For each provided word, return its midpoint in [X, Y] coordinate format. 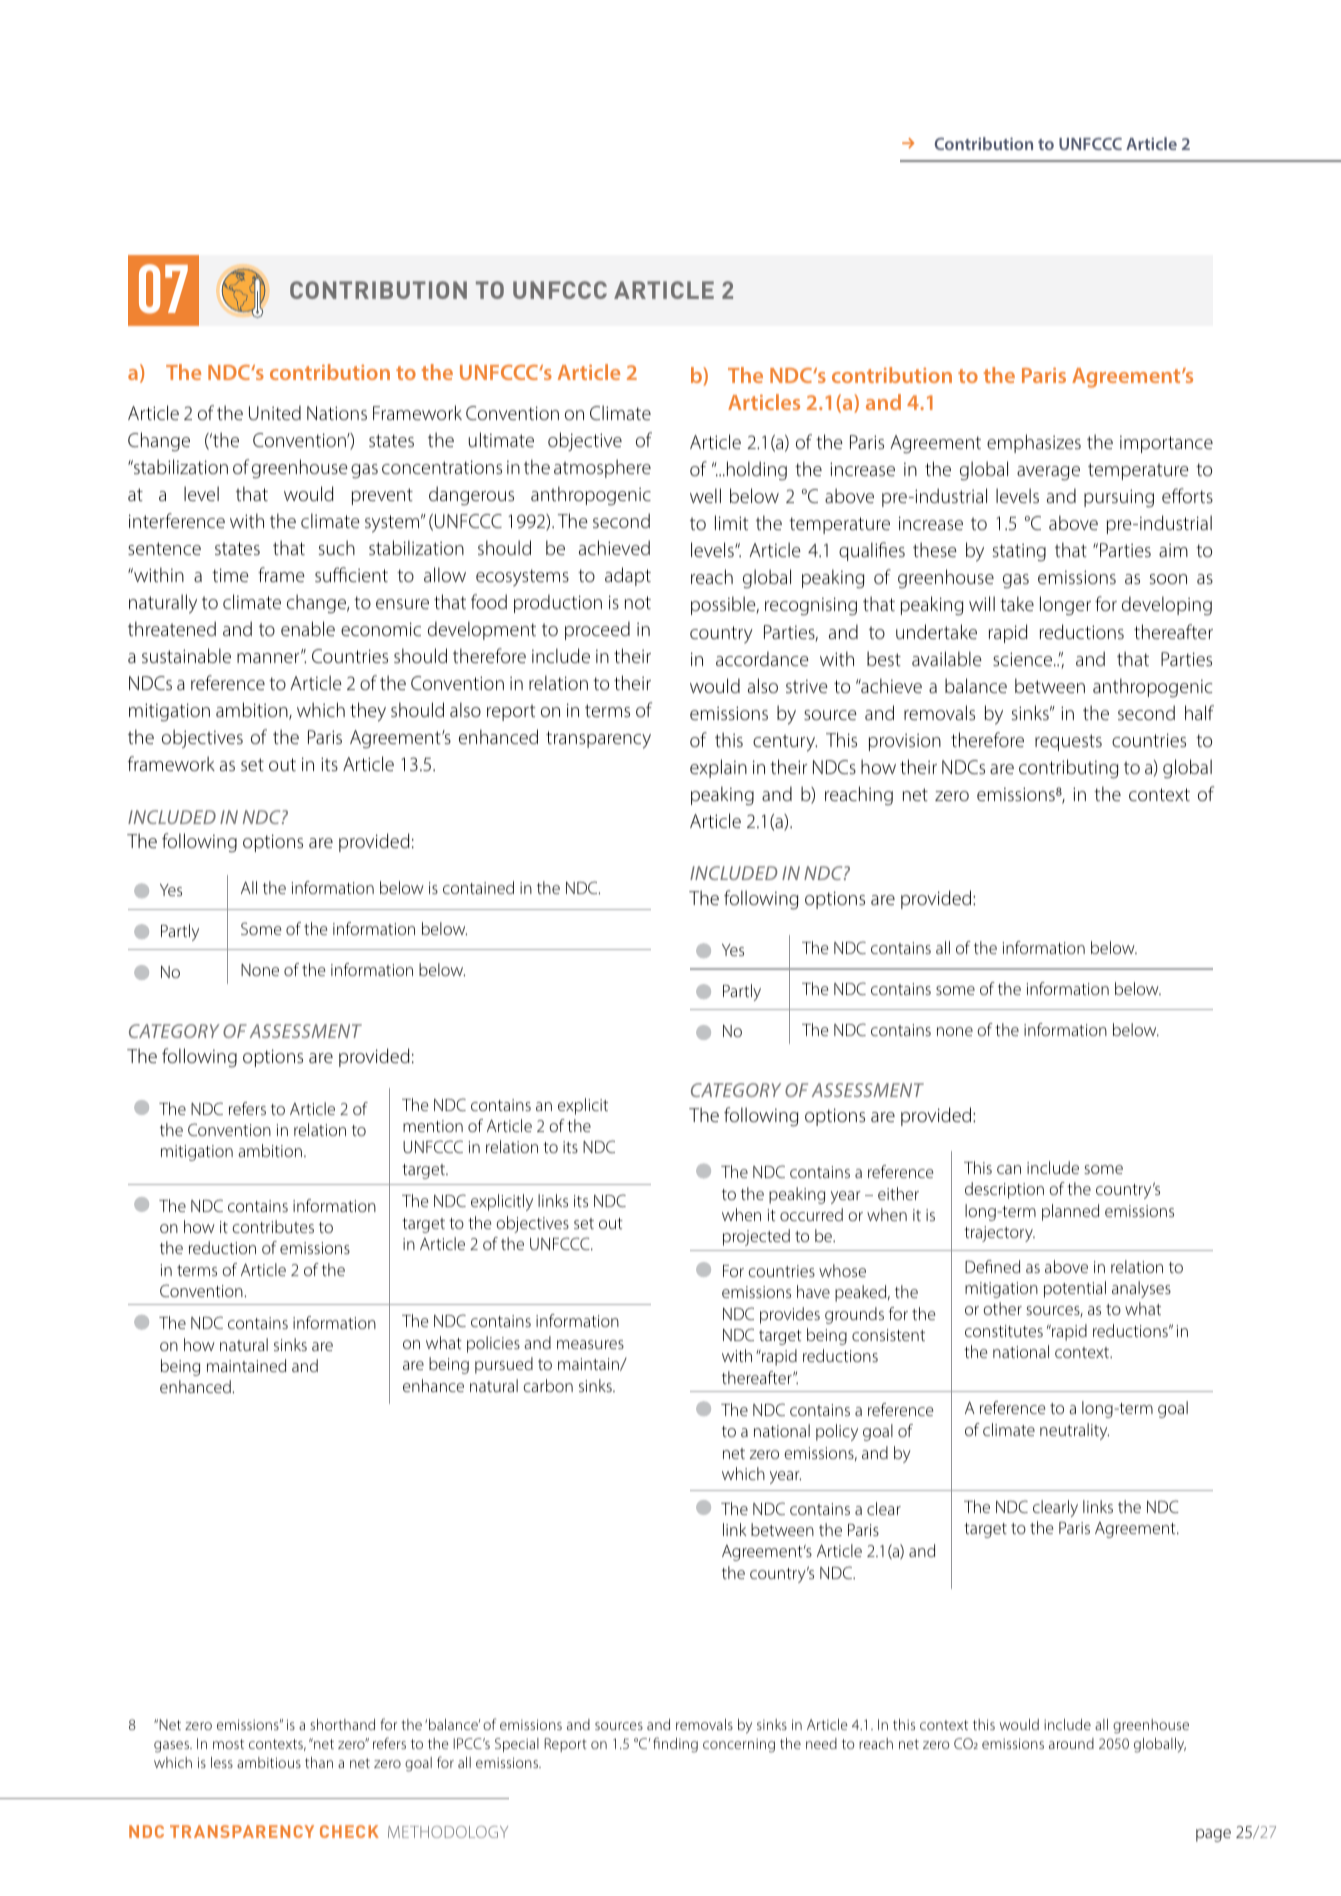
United [275, 412]
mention [433, 1126]
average [1048, 473]
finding [675, 1745]
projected [756, 1237]
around [1071, 1743]
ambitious [269, 1762]
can [1009, 1169]
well [705, 495]
